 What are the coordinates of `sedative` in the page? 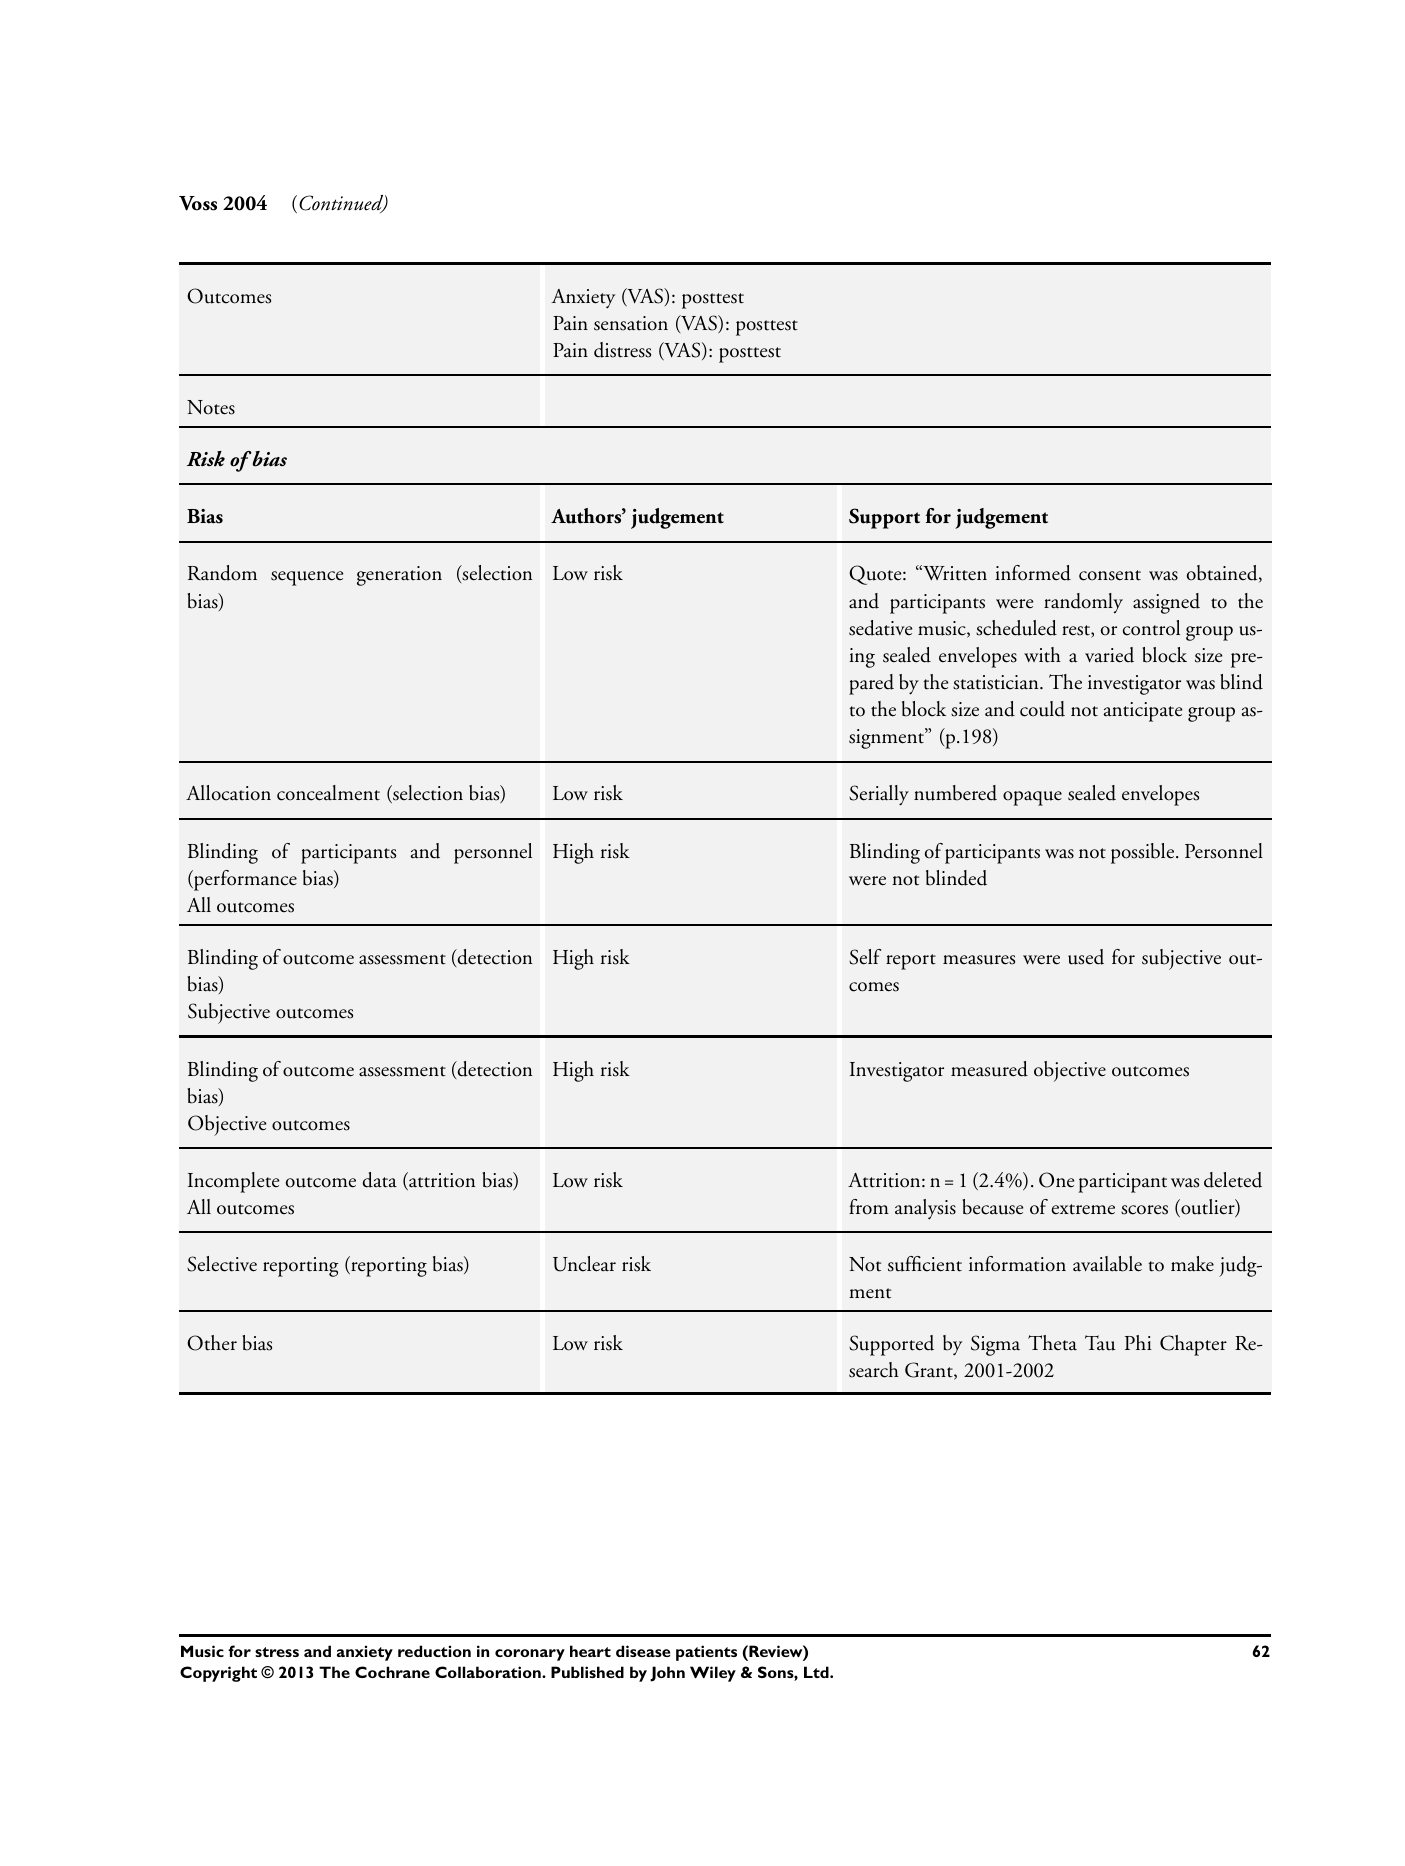 It's located at (880, 628).
